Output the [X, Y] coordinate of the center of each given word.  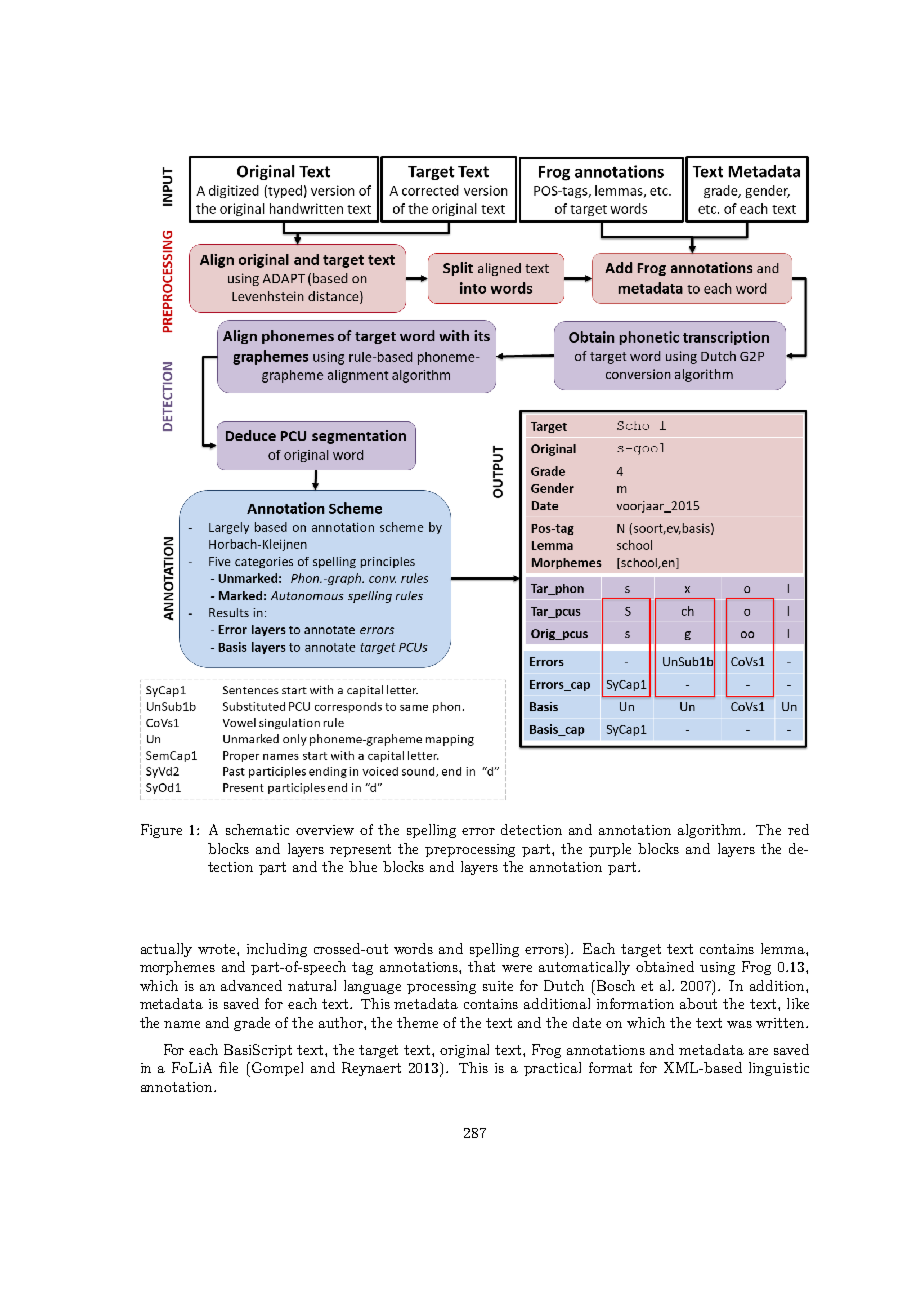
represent [360, 850]
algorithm [711, 831]
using [717, 968]
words [413, 948]
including [277, 950]
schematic [257, 829]
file [228, 1067]
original [464, 1051]
